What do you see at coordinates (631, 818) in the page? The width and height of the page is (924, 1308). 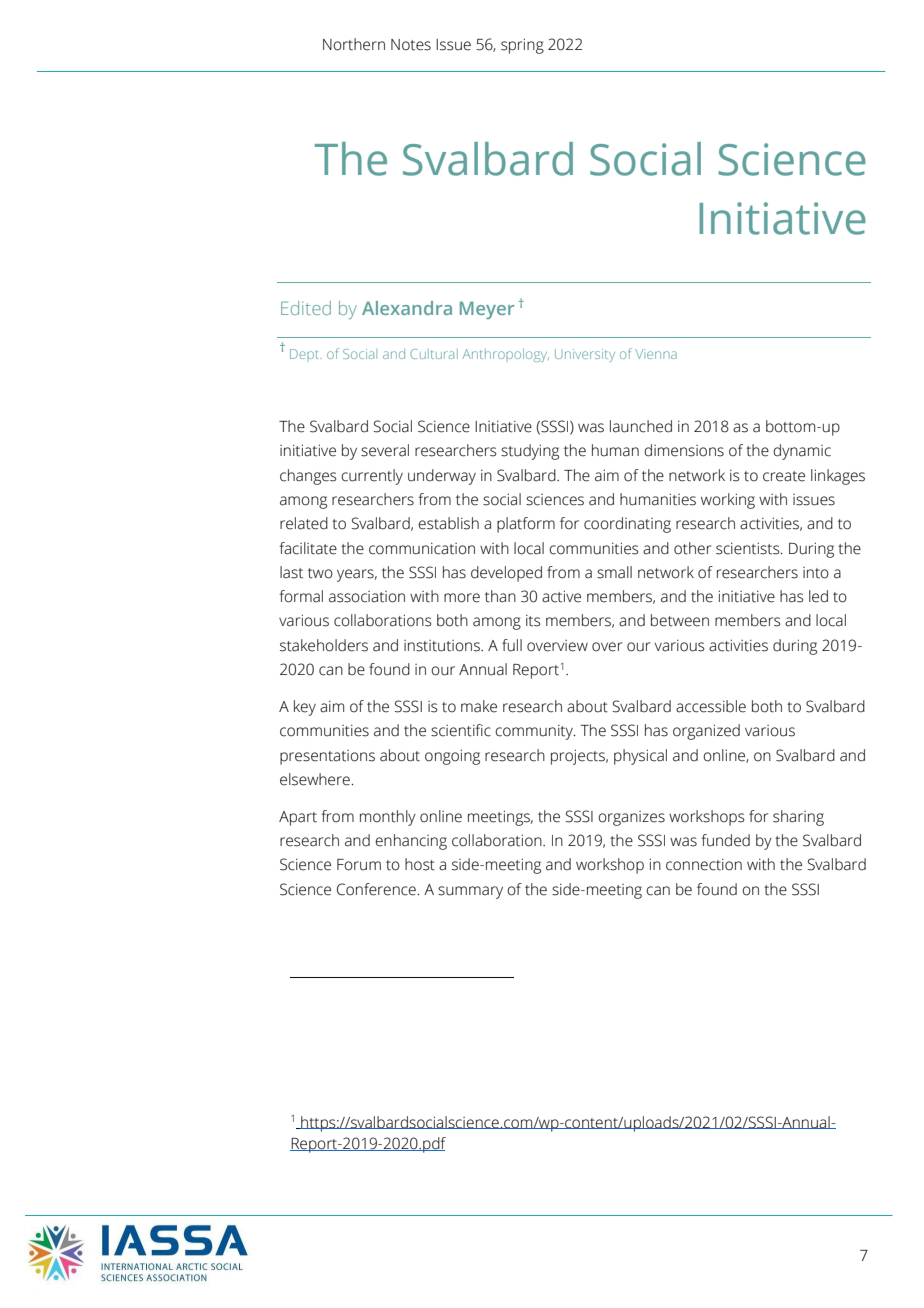 I see `organizes` at bounding box center [631, 818].
